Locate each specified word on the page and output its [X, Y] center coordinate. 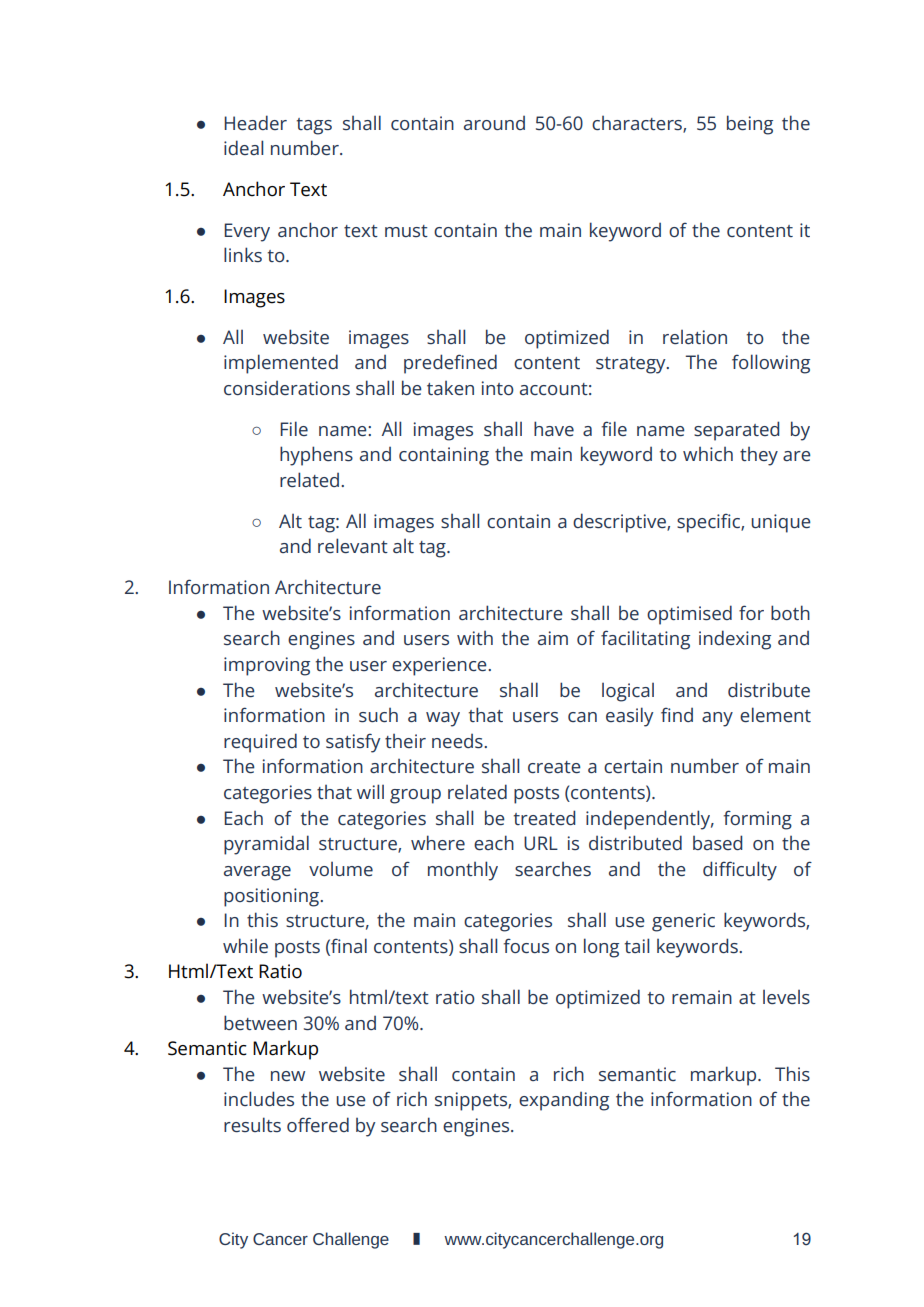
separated [736, 431]
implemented [281, 364]
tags [314, 126]
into [498, 388]
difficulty [740, 871]
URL [541, 843]
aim [553, 638]
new [288, 1076]
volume [341, 869]
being [750, 125]
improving [267, 666]
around [494, 123]
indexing [735, 640]
